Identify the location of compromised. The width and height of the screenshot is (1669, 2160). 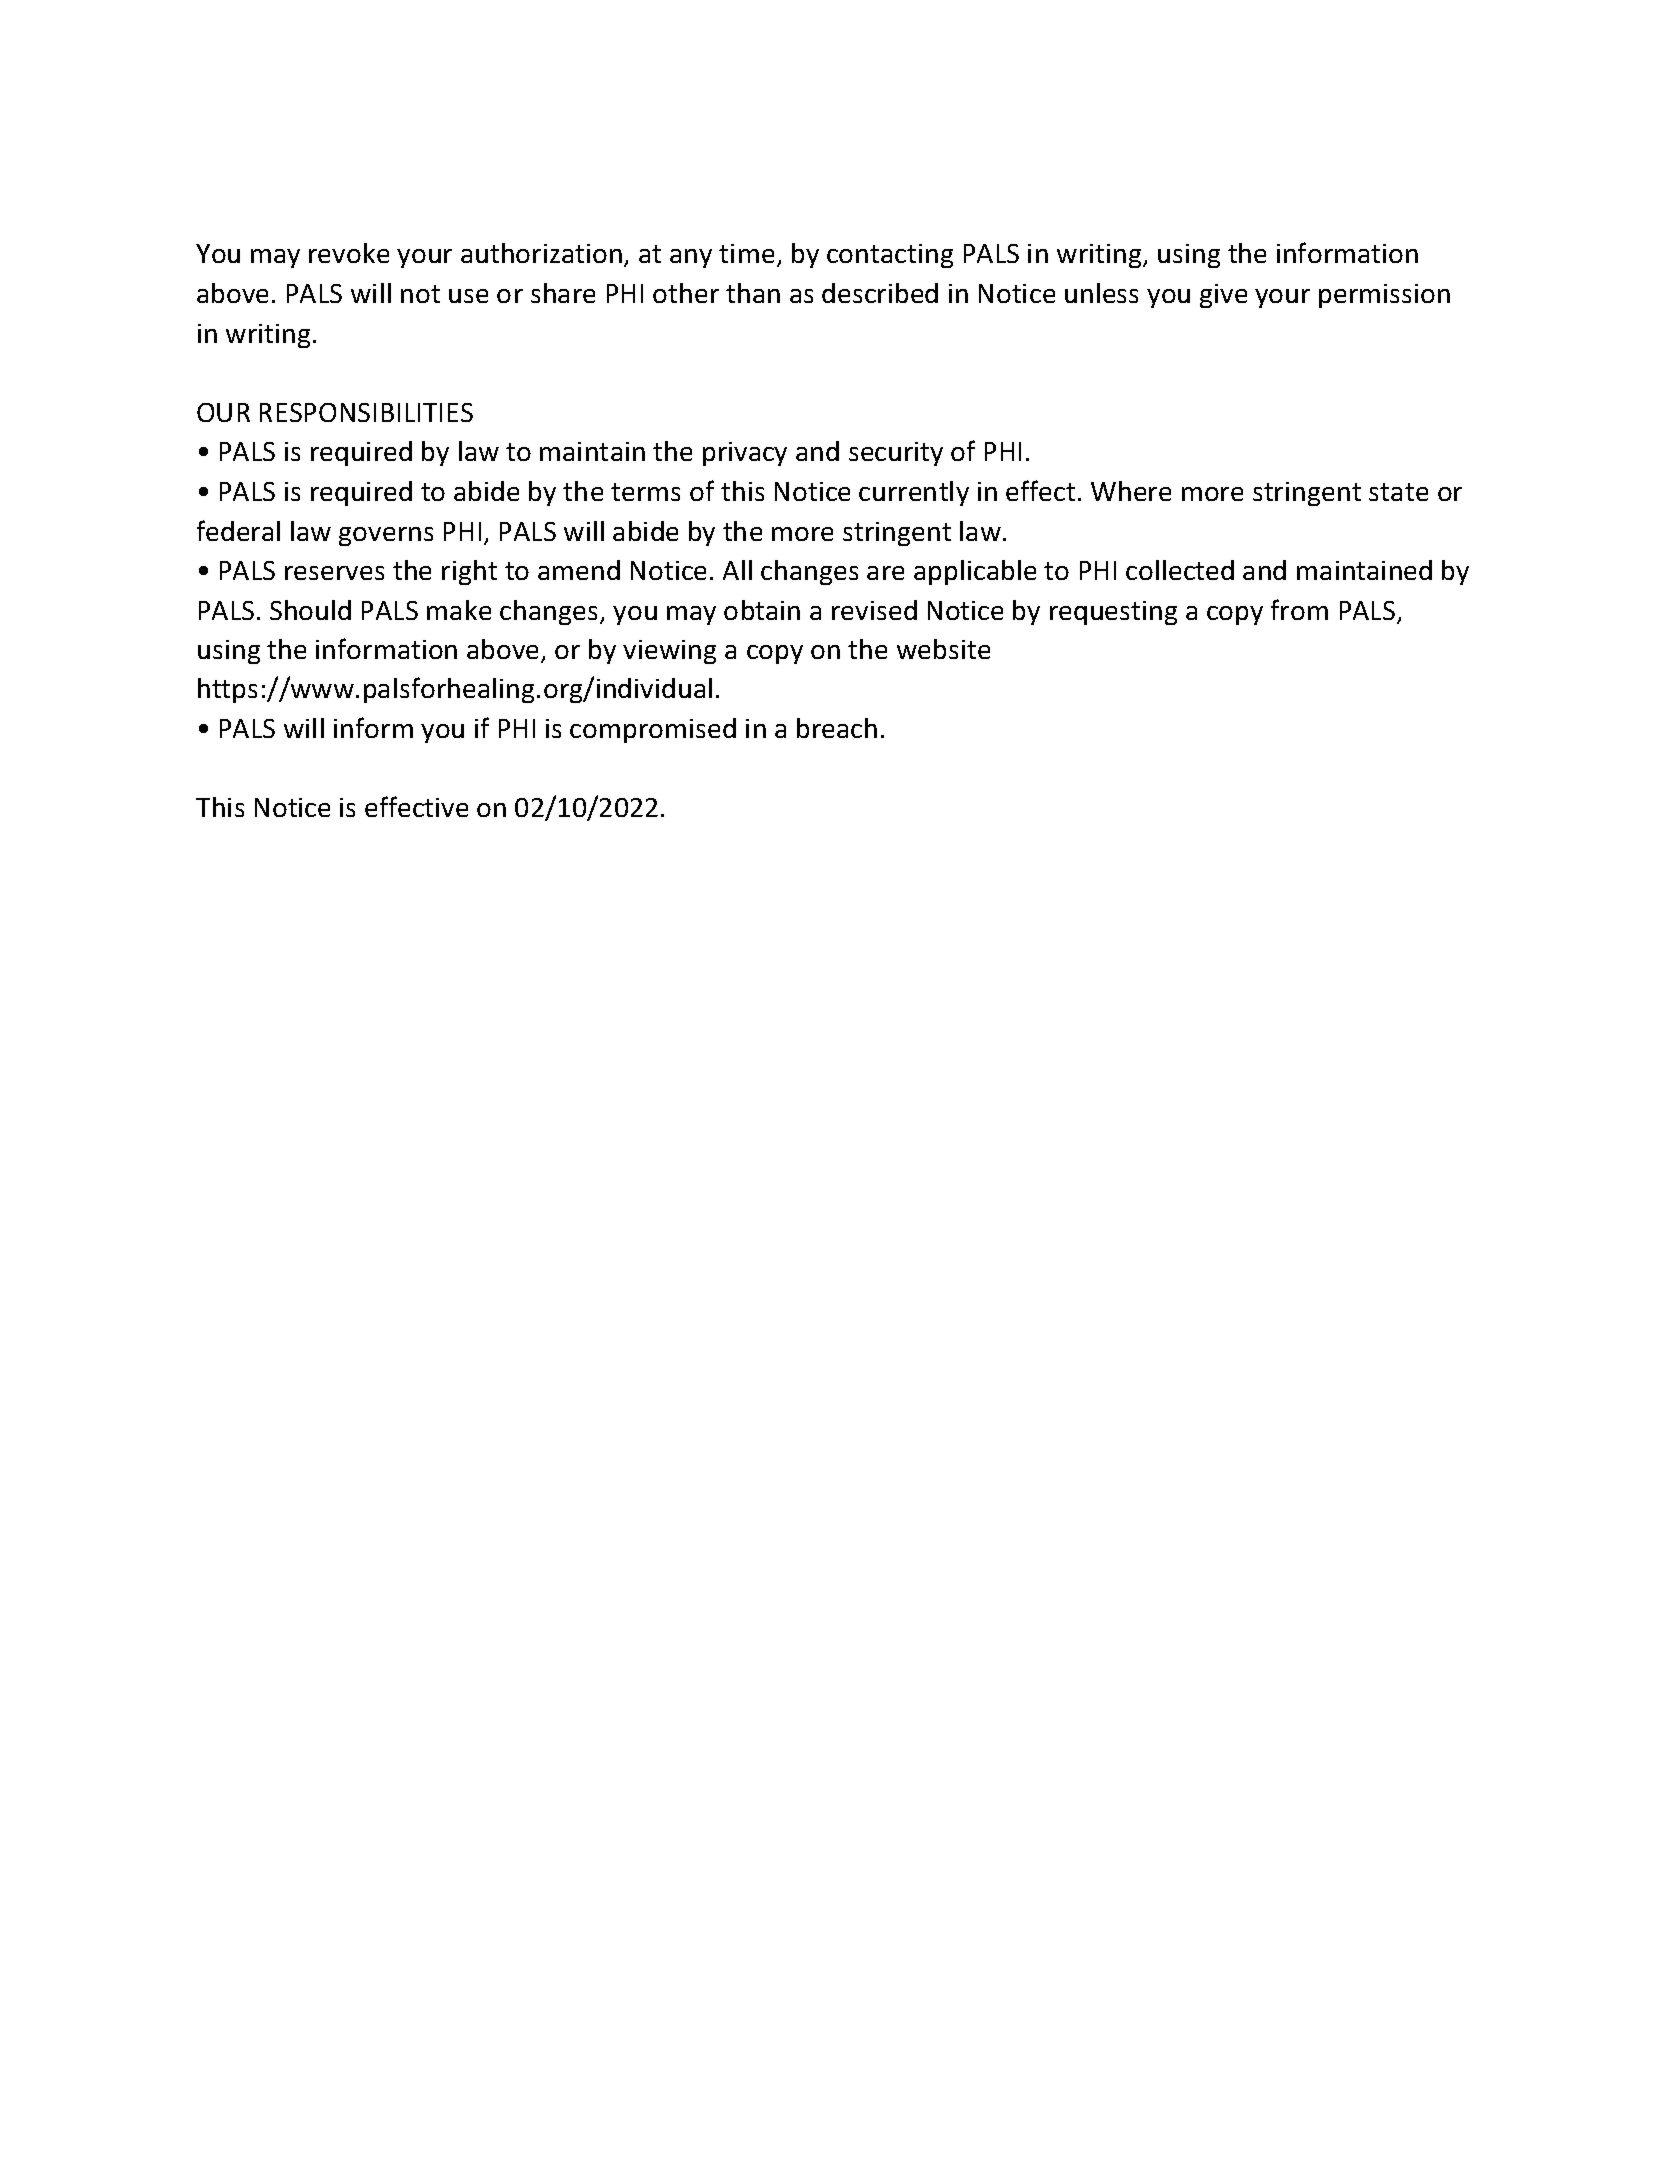
(653, 730).
